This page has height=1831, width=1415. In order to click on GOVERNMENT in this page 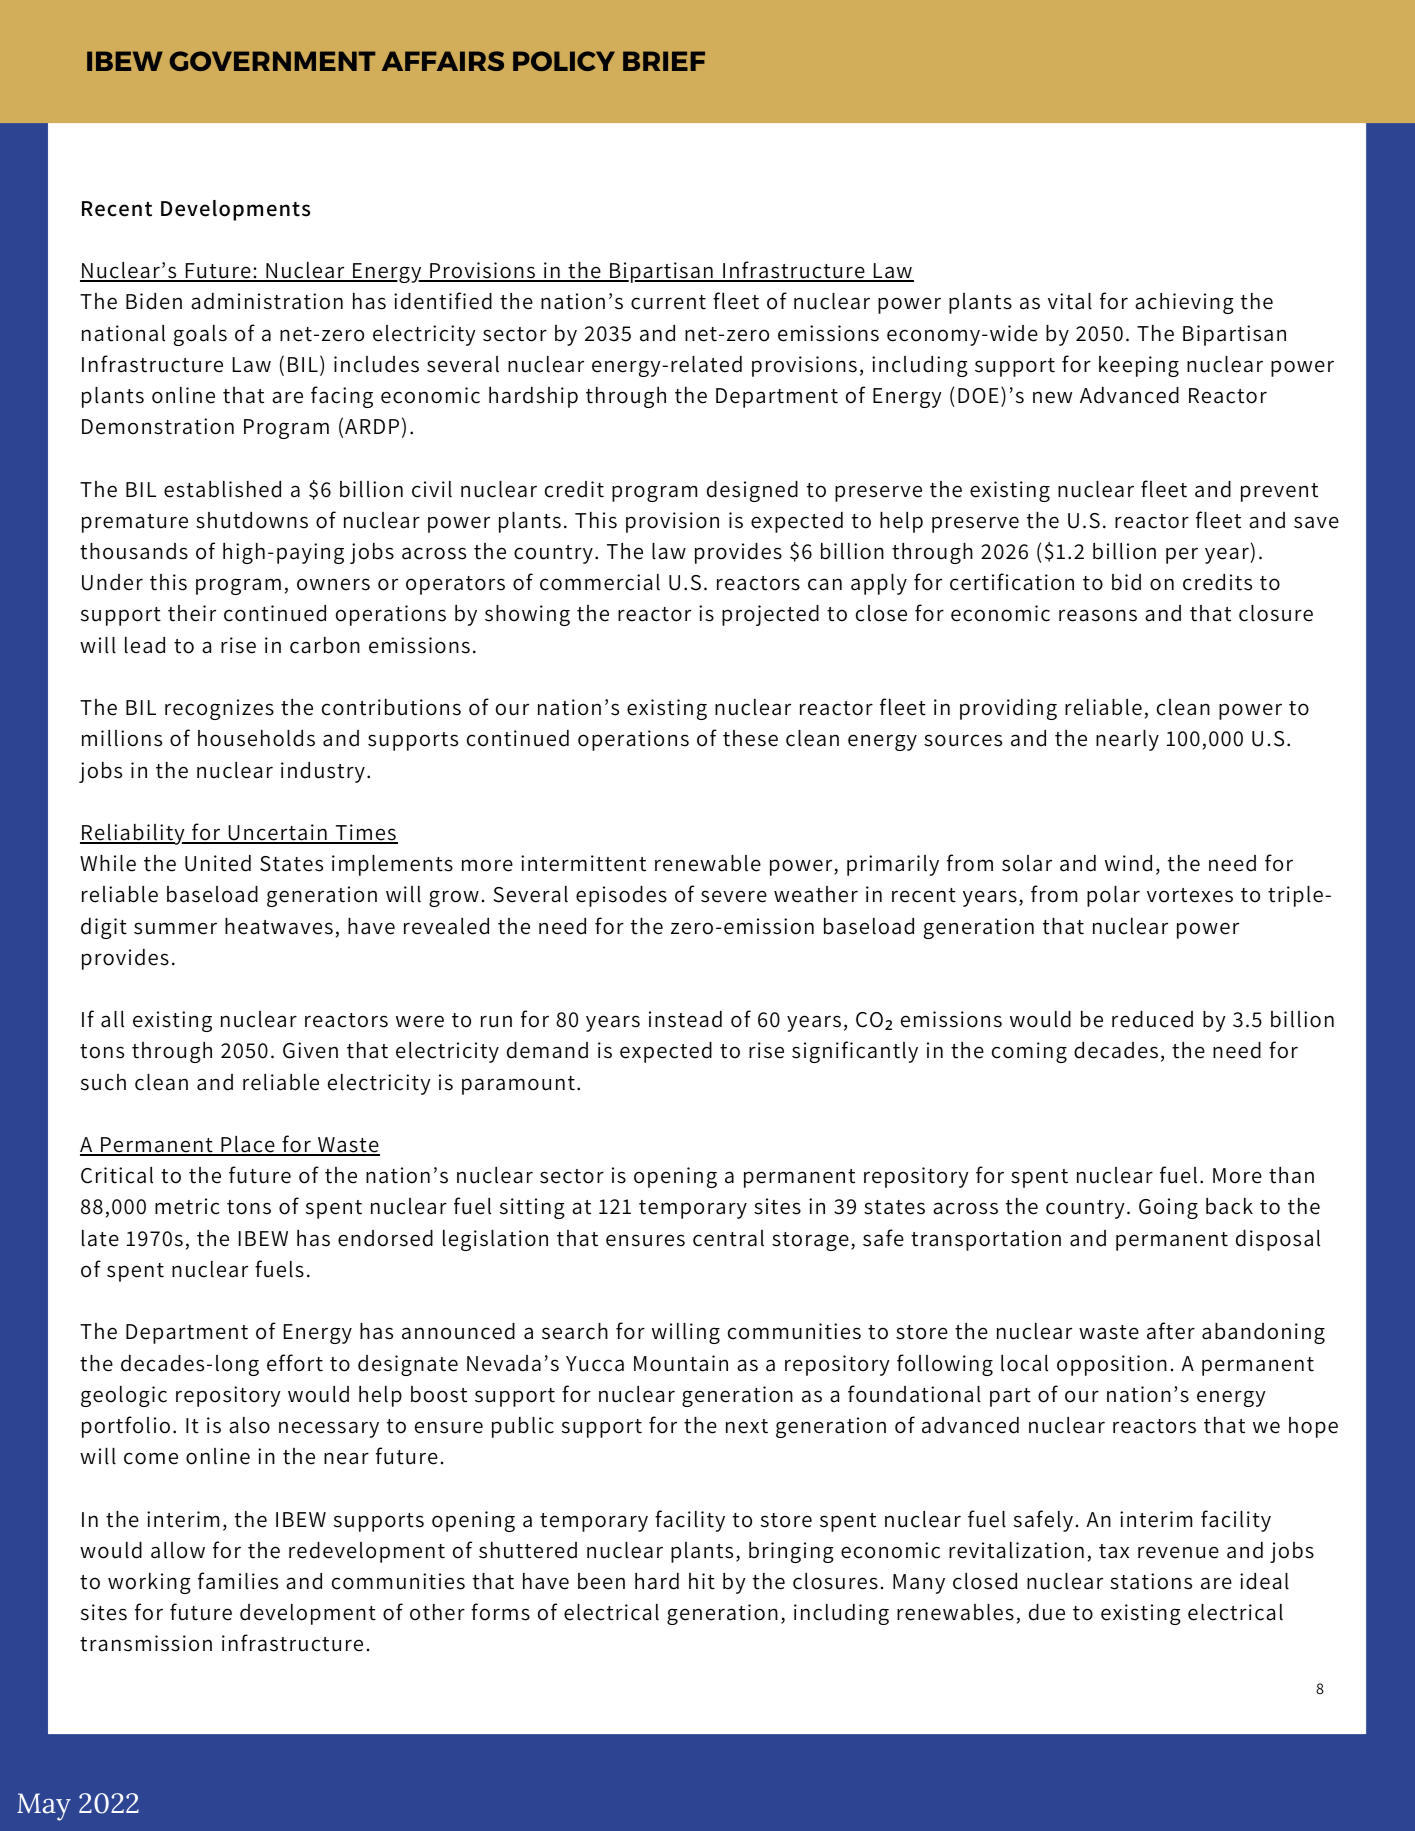, I will do `click(272, 61)`.
